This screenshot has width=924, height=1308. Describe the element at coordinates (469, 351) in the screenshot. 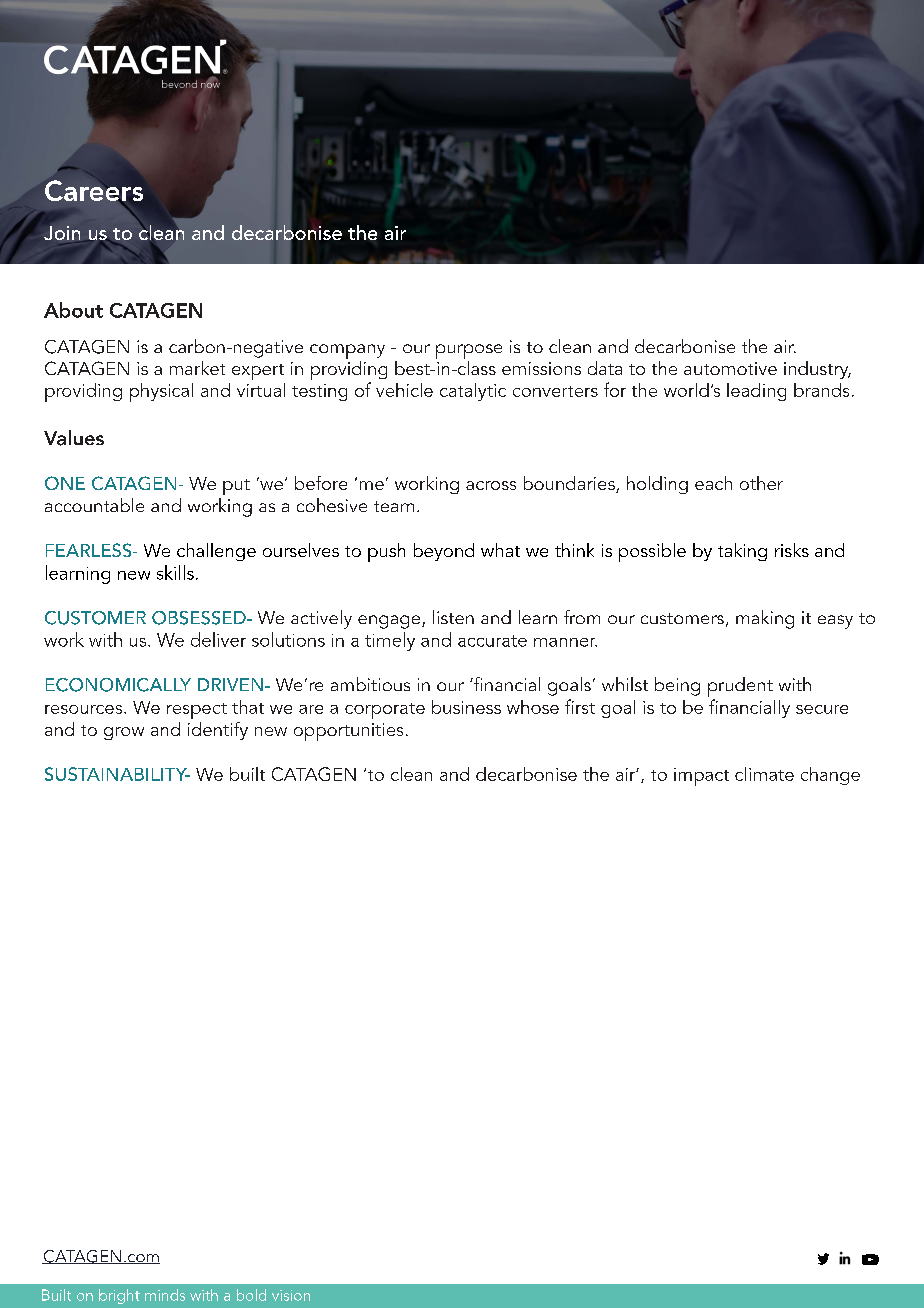

I see `purpose` at that location.
